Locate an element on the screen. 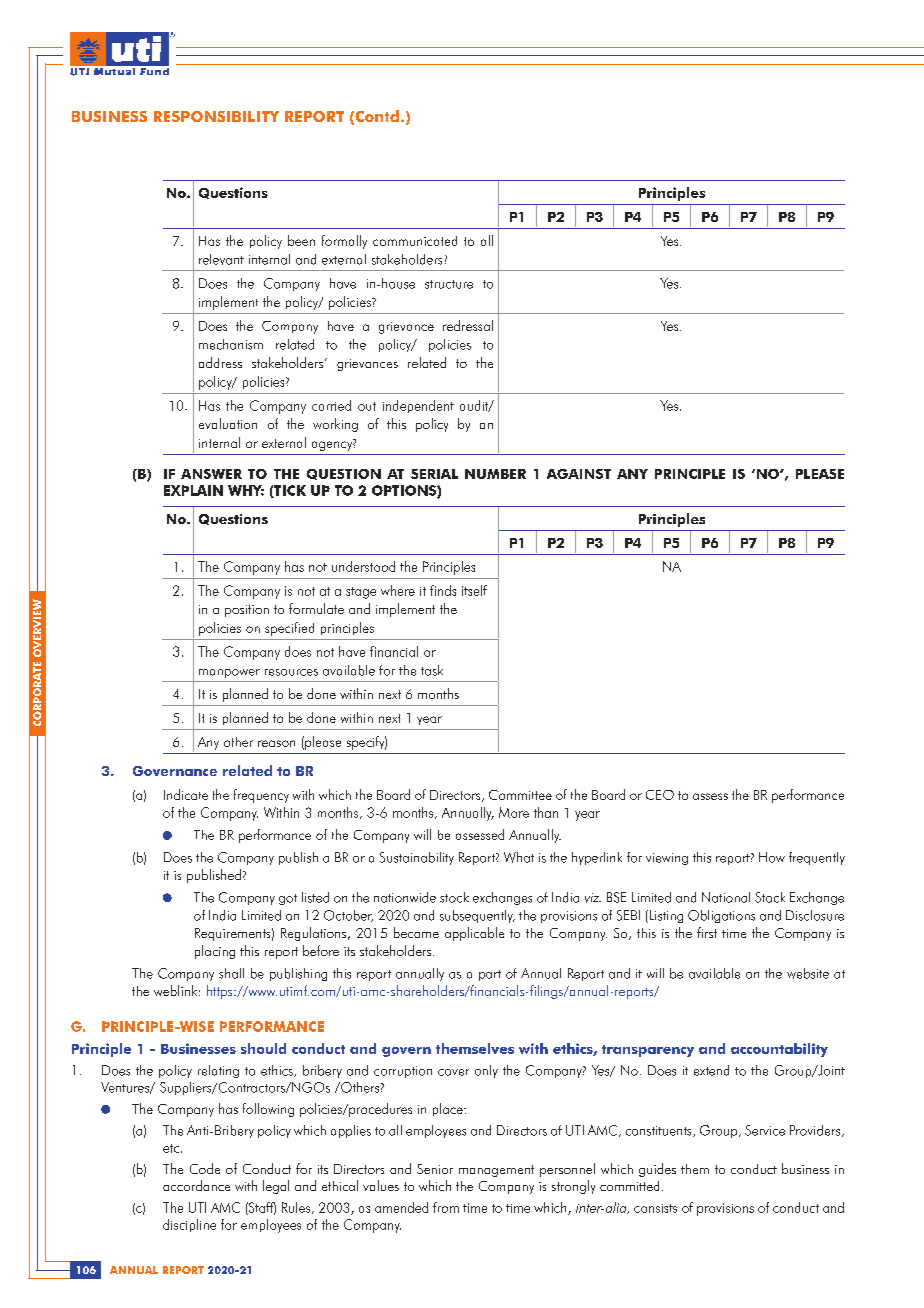  RESPONSIBILITY is located at coordinates (216, 116).
